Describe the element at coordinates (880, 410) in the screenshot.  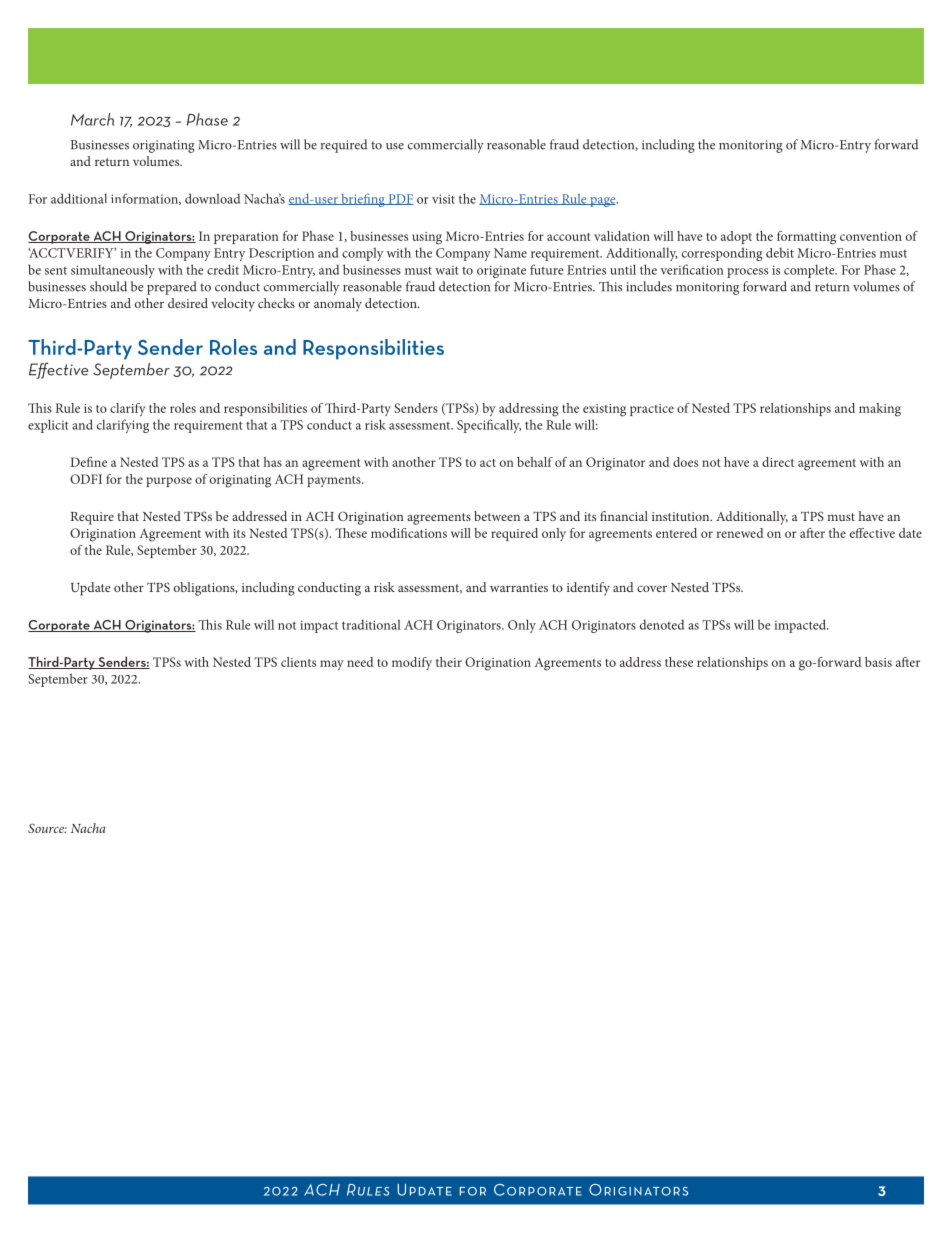
I see `making` at that location.
